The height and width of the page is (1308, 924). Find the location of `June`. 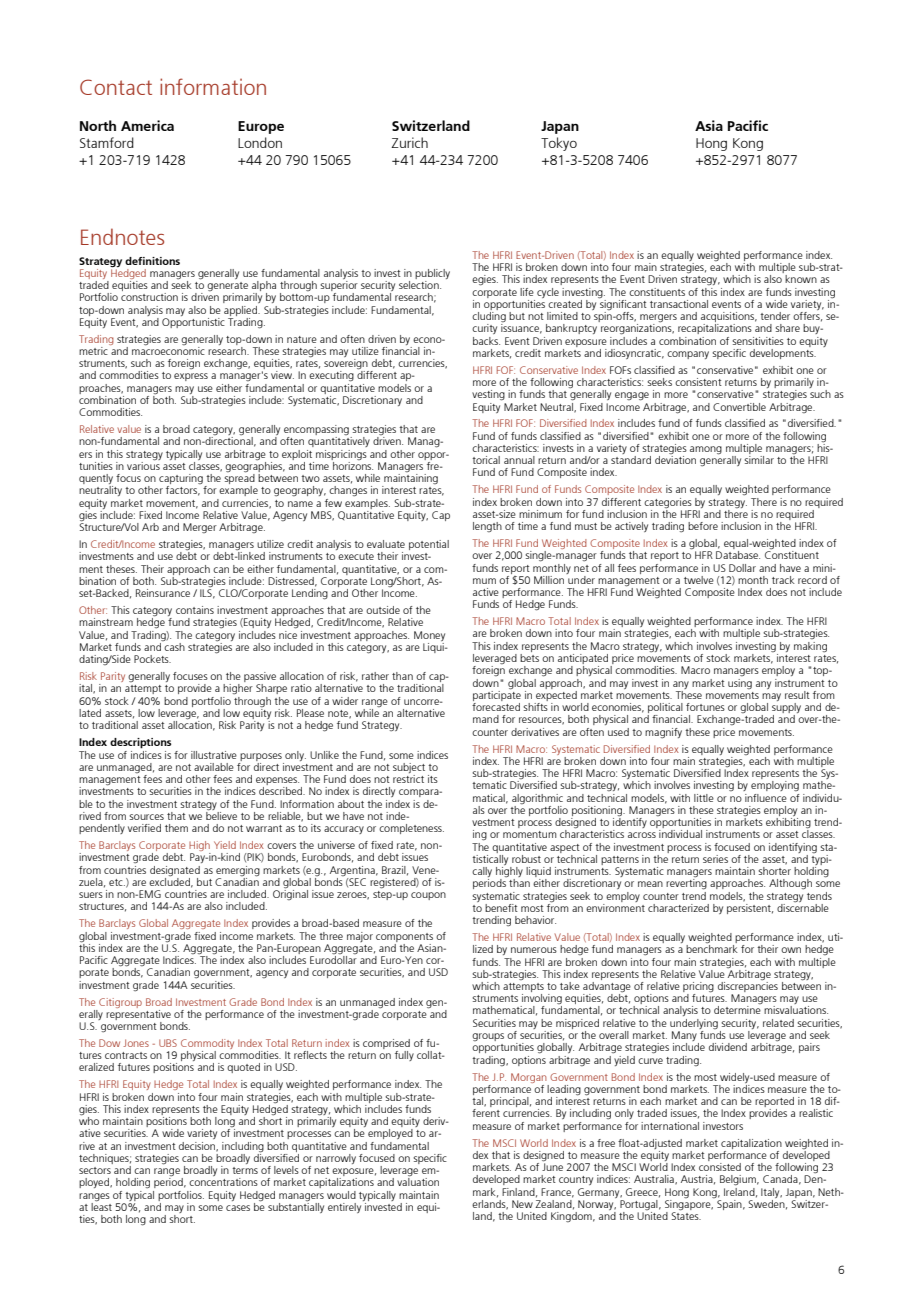

June is located at coordinates (552, 1166).
